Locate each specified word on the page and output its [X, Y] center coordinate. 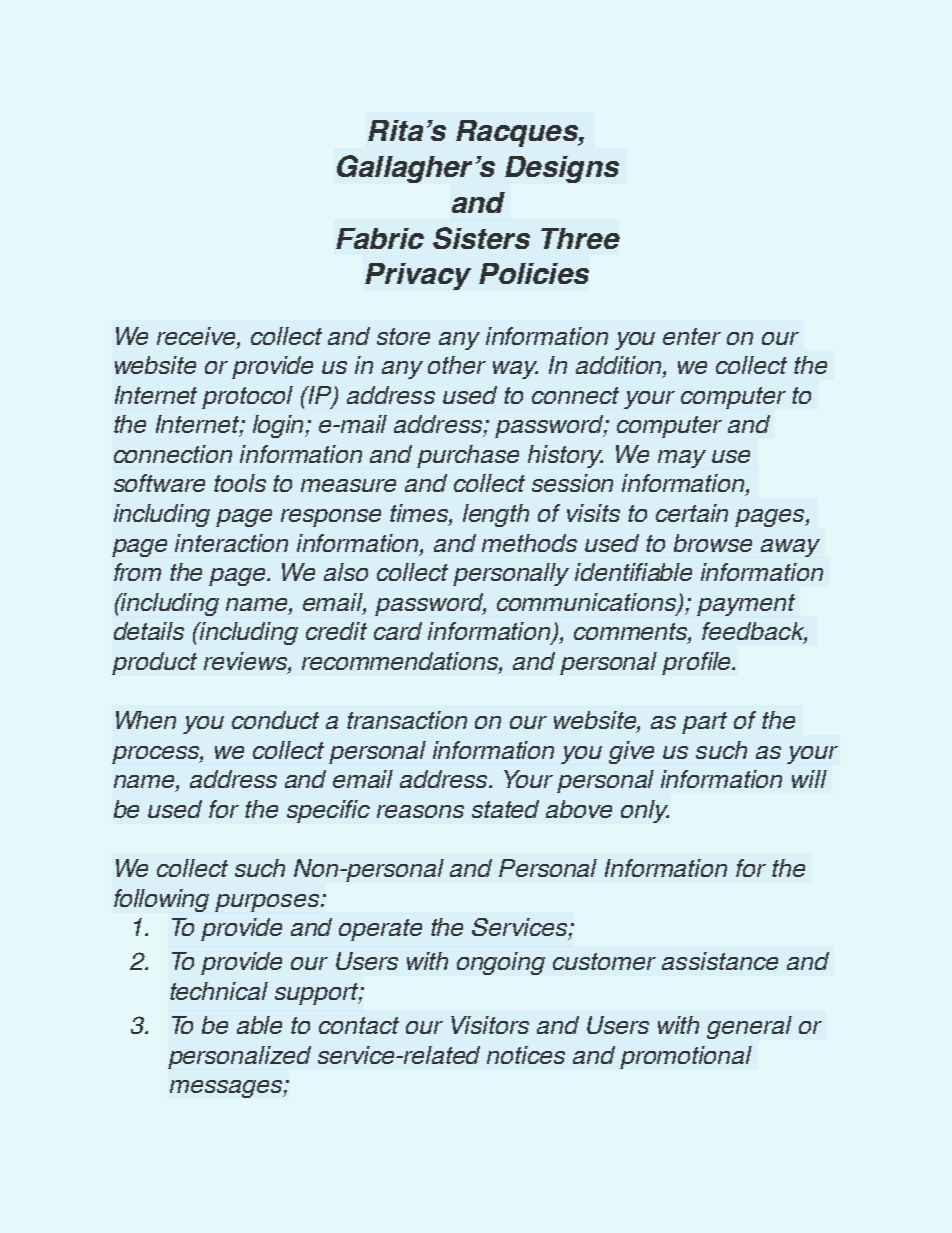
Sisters [481, 238]
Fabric [380, 238]
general [749, 1027]
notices [526, 1055]
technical [219, 991]
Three [580, 238]
